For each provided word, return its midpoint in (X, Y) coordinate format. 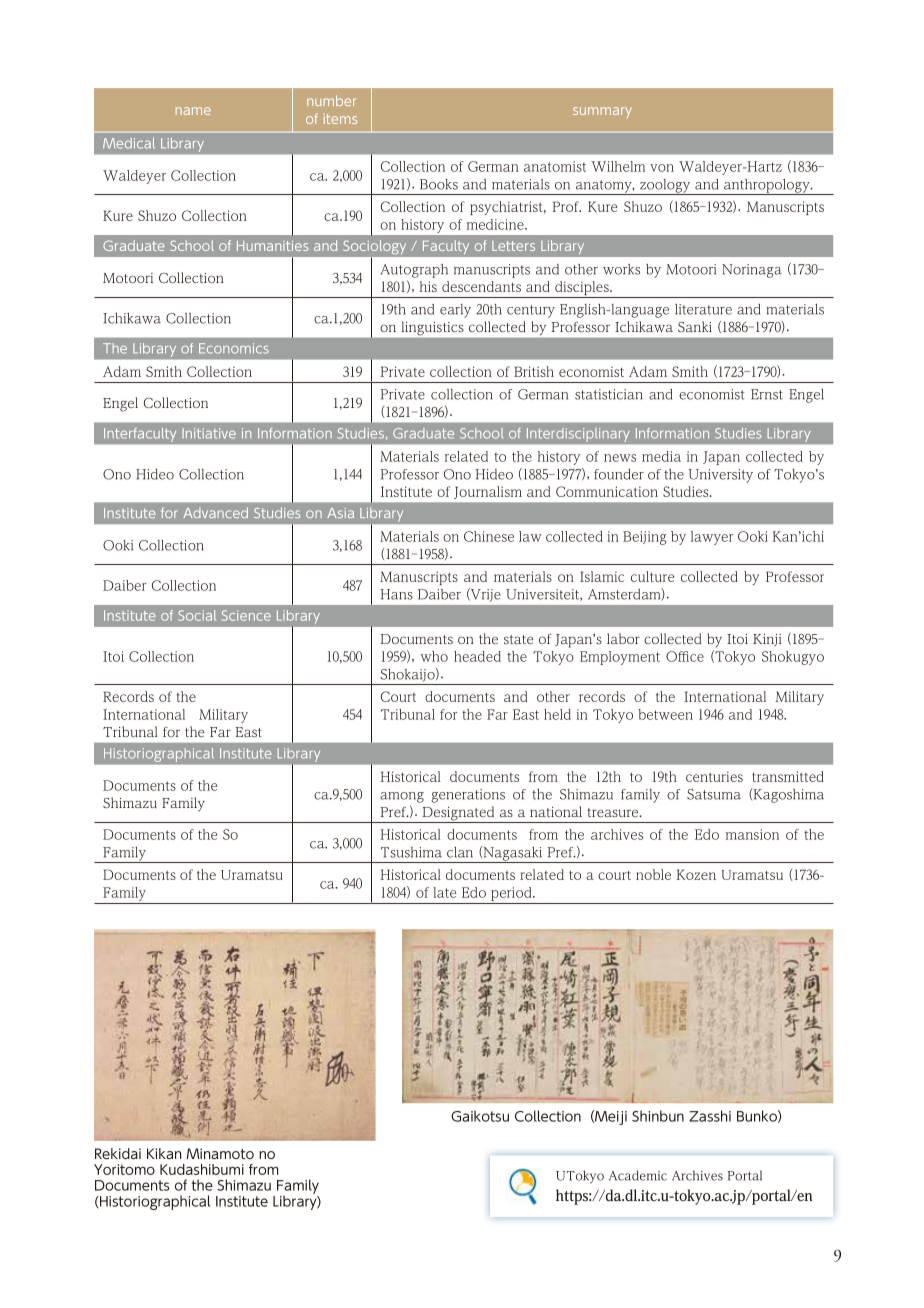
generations (468, 796)
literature (703, 309)
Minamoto (220, 1153)
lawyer (712, 538)
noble (653, 874)
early (455, 311)
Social (197, 615)
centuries (714, 776)
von (662, 168)
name (193, 111)
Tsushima (411, 852)
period (512, 894)
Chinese (489, 536)
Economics (234, 348)
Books (439, 184)
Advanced (215, 512)
